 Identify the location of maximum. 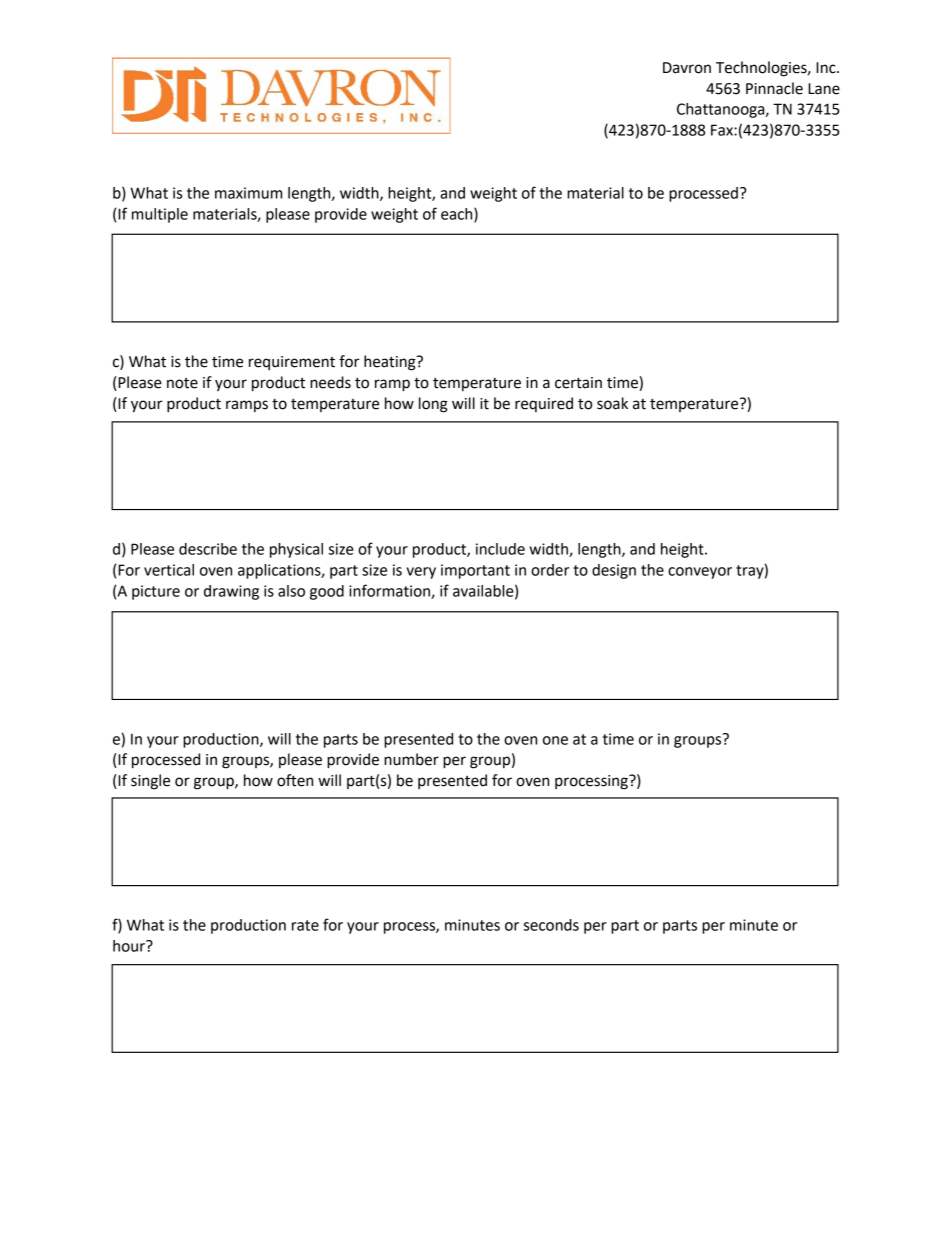
(248, 193).
